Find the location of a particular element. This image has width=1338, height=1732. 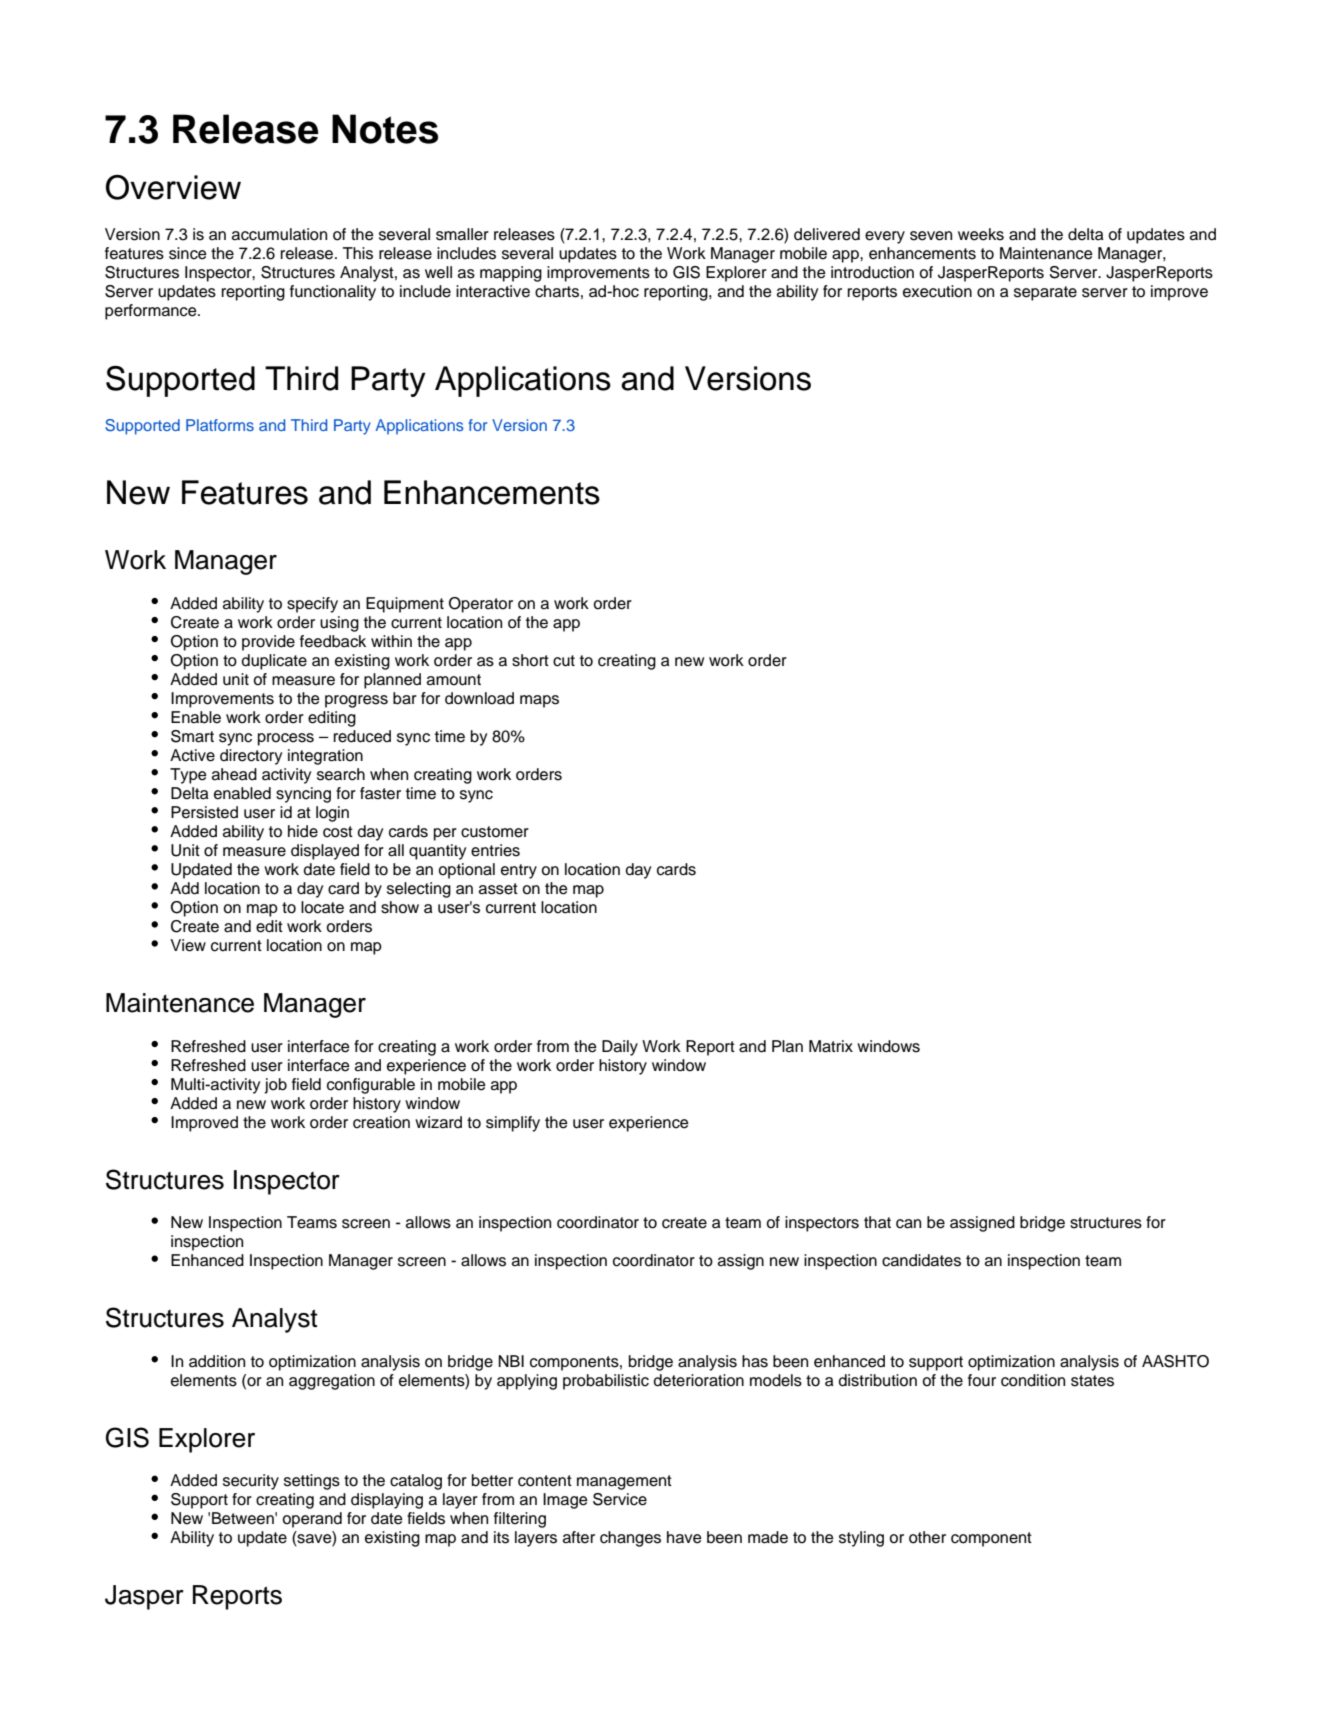

weeks is located at coordinates (981, 234).
